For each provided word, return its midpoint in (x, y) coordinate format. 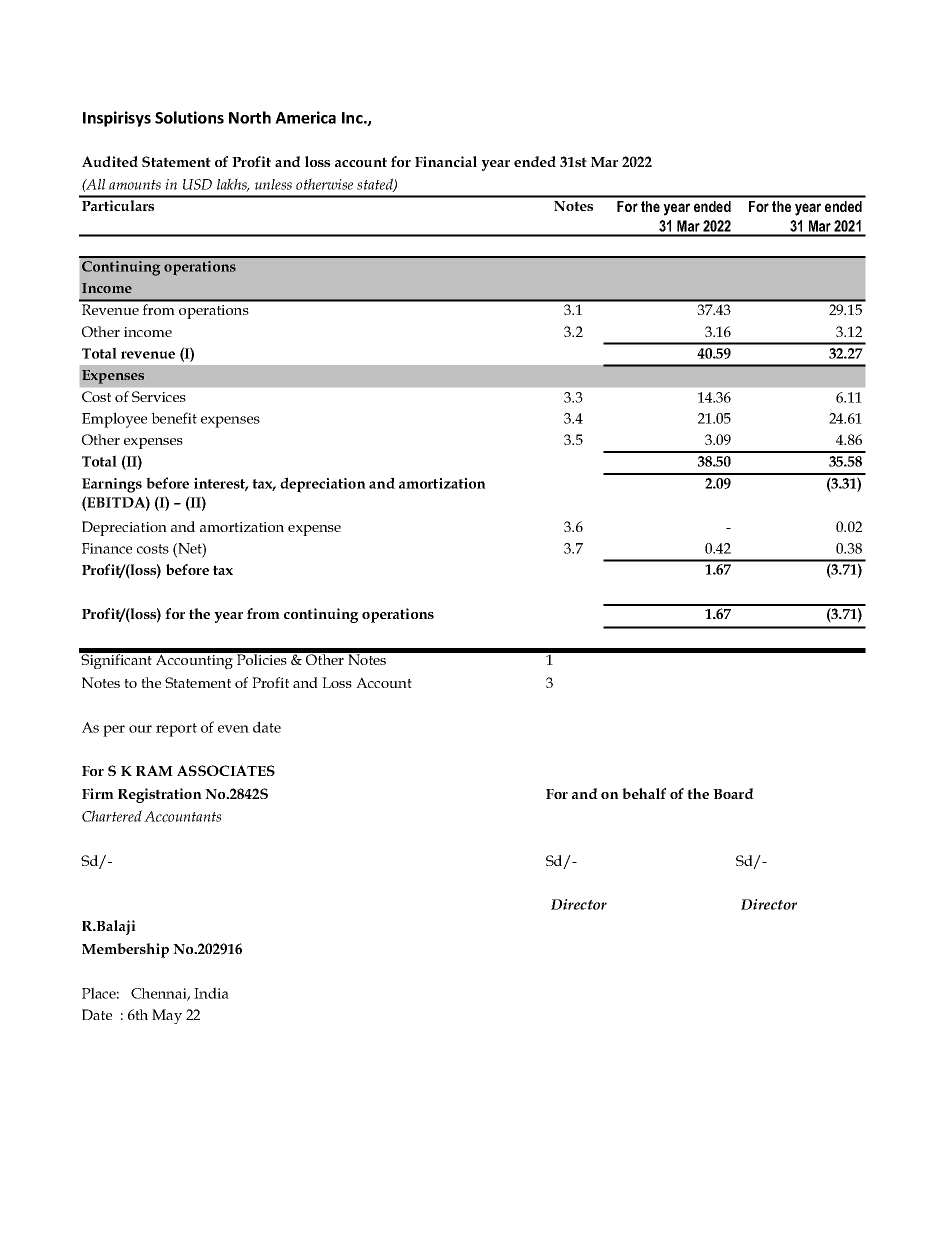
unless (273, 184)
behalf (644, 793)
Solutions (189, 117)
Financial (446, 161)
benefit (174, 418)
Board (733, 793)
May (167, 1016)
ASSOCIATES (226, 770)
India (211, 993)
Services (159, 396)
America (305, 117)
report (176, 730)
